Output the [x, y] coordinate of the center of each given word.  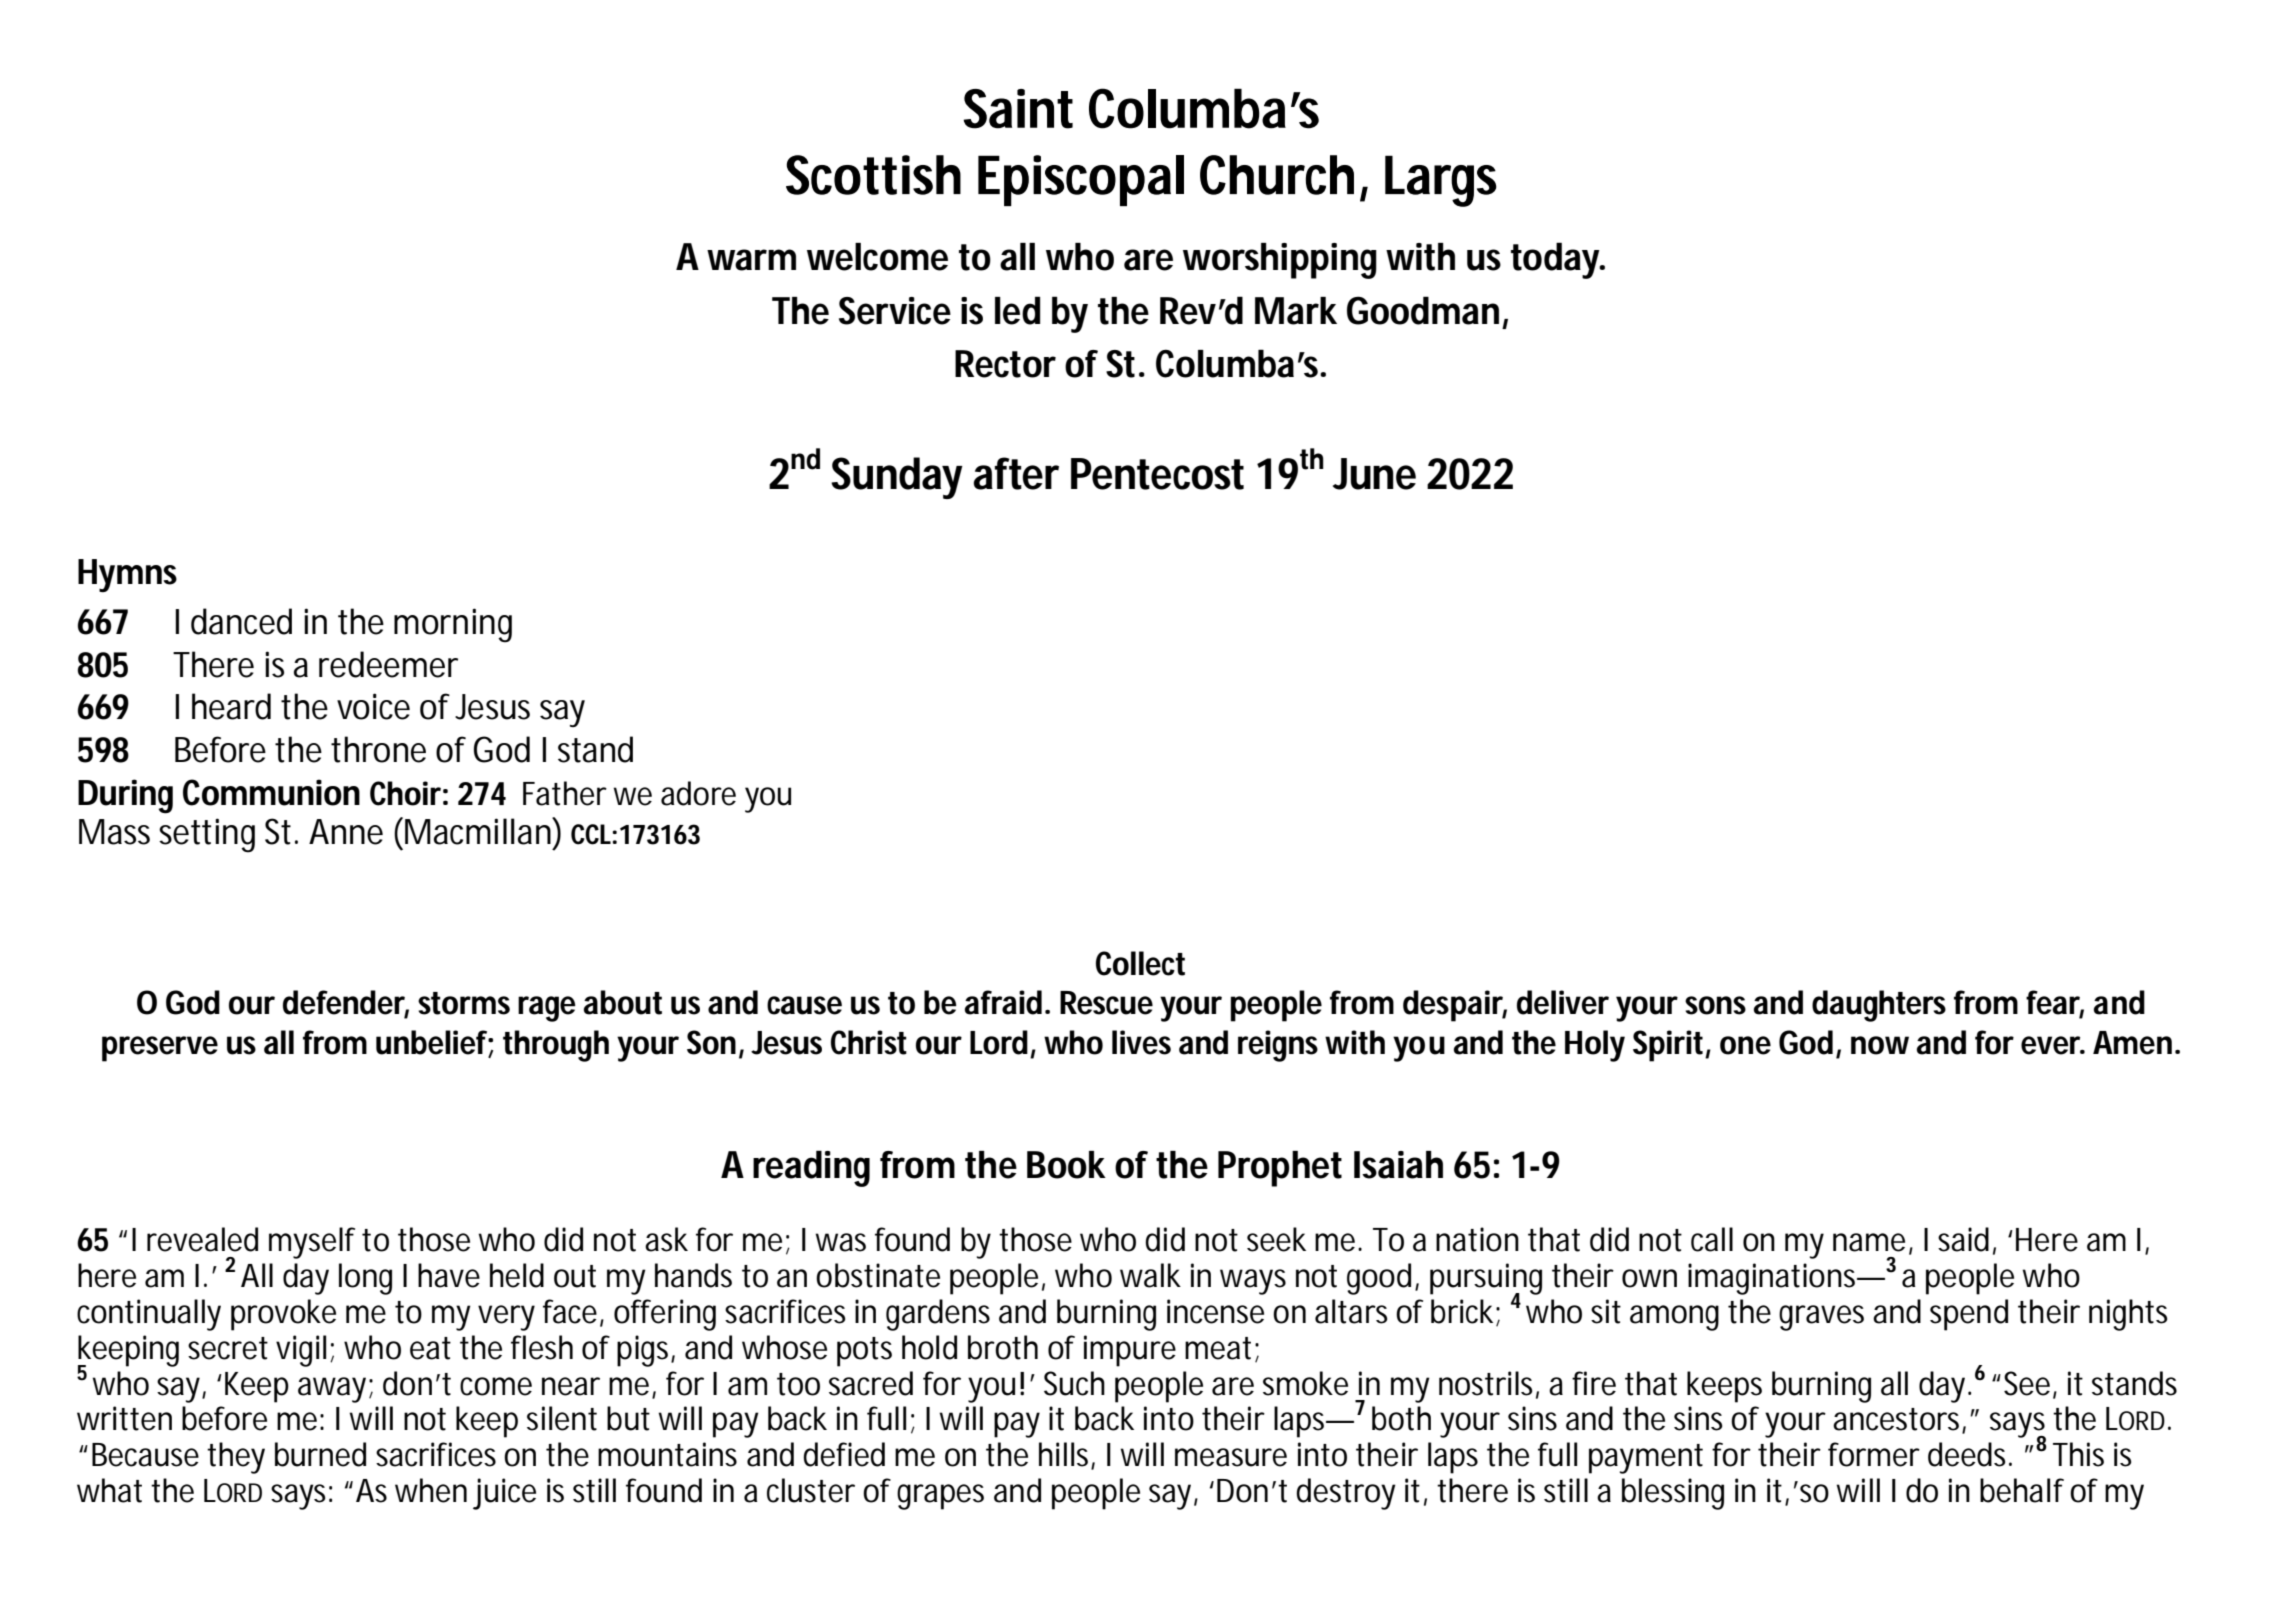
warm [751, 260]
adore [698, 793]
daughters [1879, 1006]
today [1557, 260]
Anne [346, 832]
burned [320, 1454]
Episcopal [1081, 180]
